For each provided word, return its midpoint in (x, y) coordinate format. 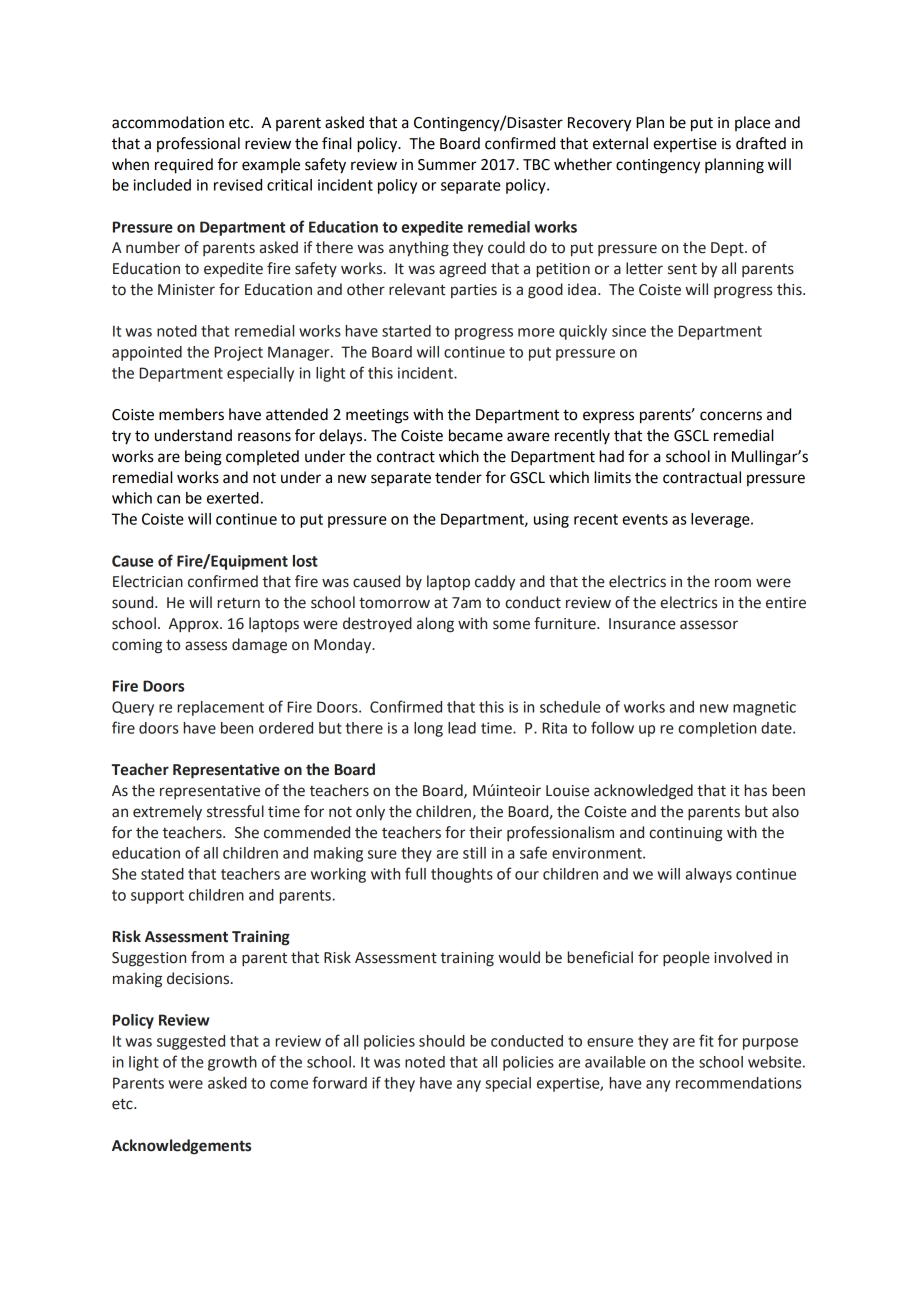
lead (462, 728)
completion (717, 729)
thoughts (462, 875)
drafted (761, 143)
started (406, 331)
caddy (495, 583)
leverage (721, 520)
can (168, 499)
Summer (447, 165)
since (629, 331)
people (686, 958)
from (207, 957)
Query (133, 708)
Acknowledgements (181, 1147)
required (184, 166)
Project (238, 353)
